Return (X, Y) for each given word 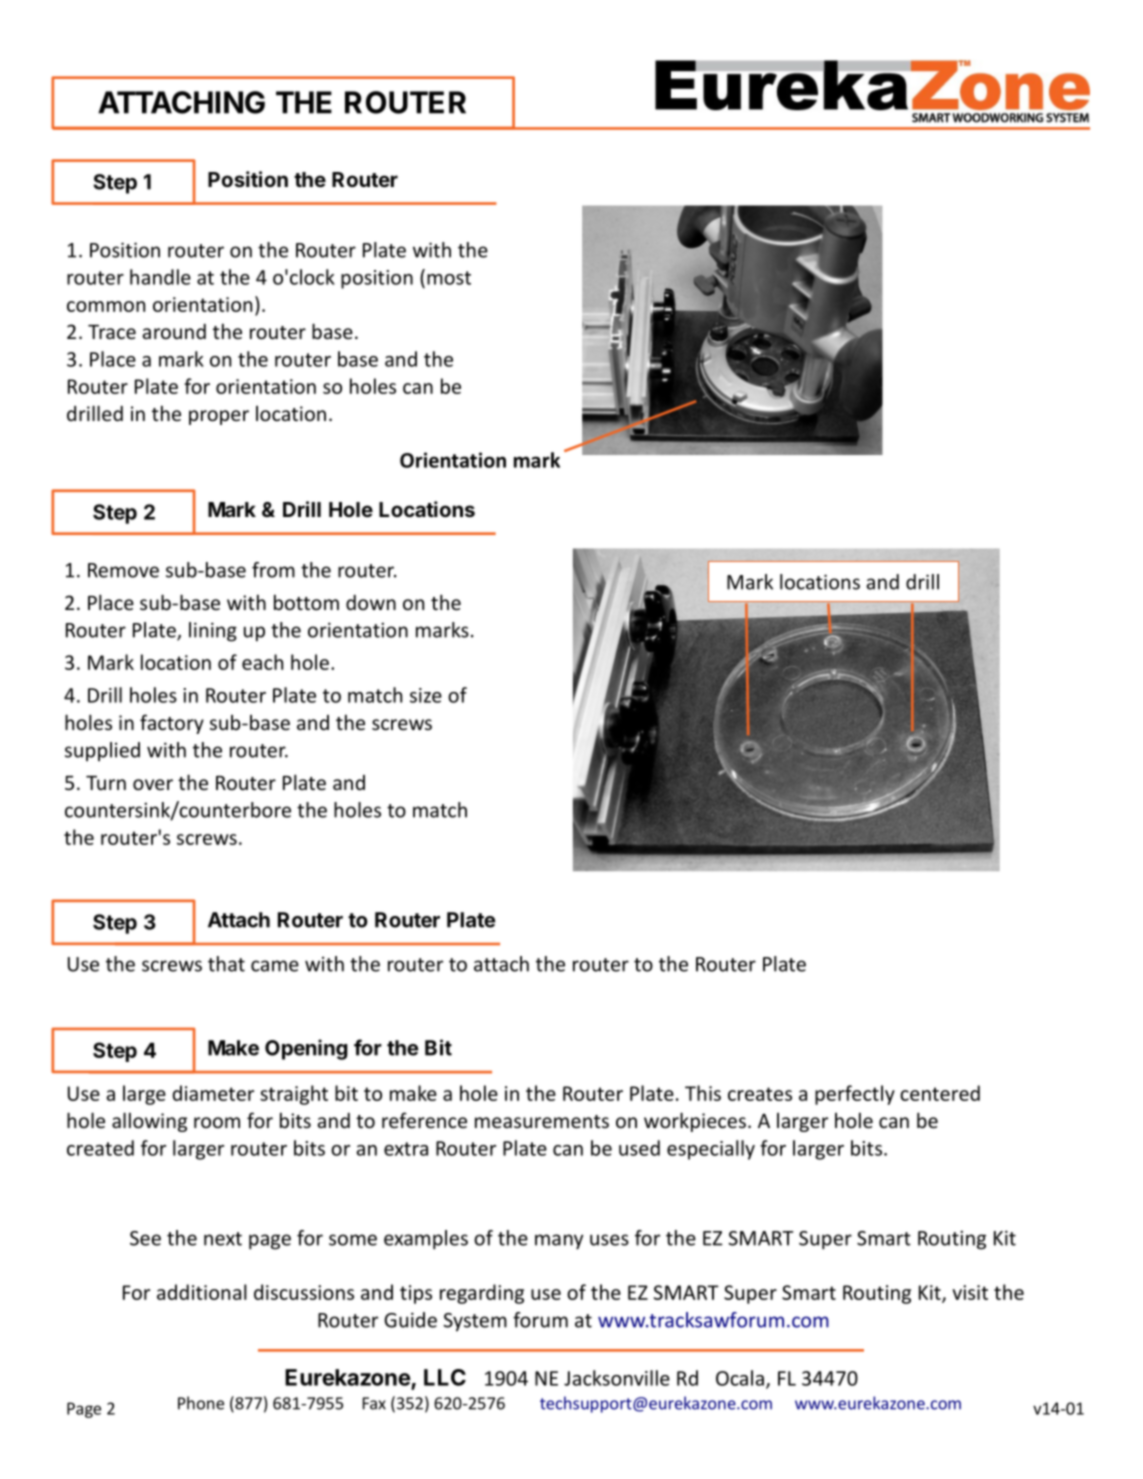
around (174, 331)
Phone (201, 1403)
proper (219, 417)
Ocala (740, 1378)
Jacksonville (617, 1378)
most (449, 278)
